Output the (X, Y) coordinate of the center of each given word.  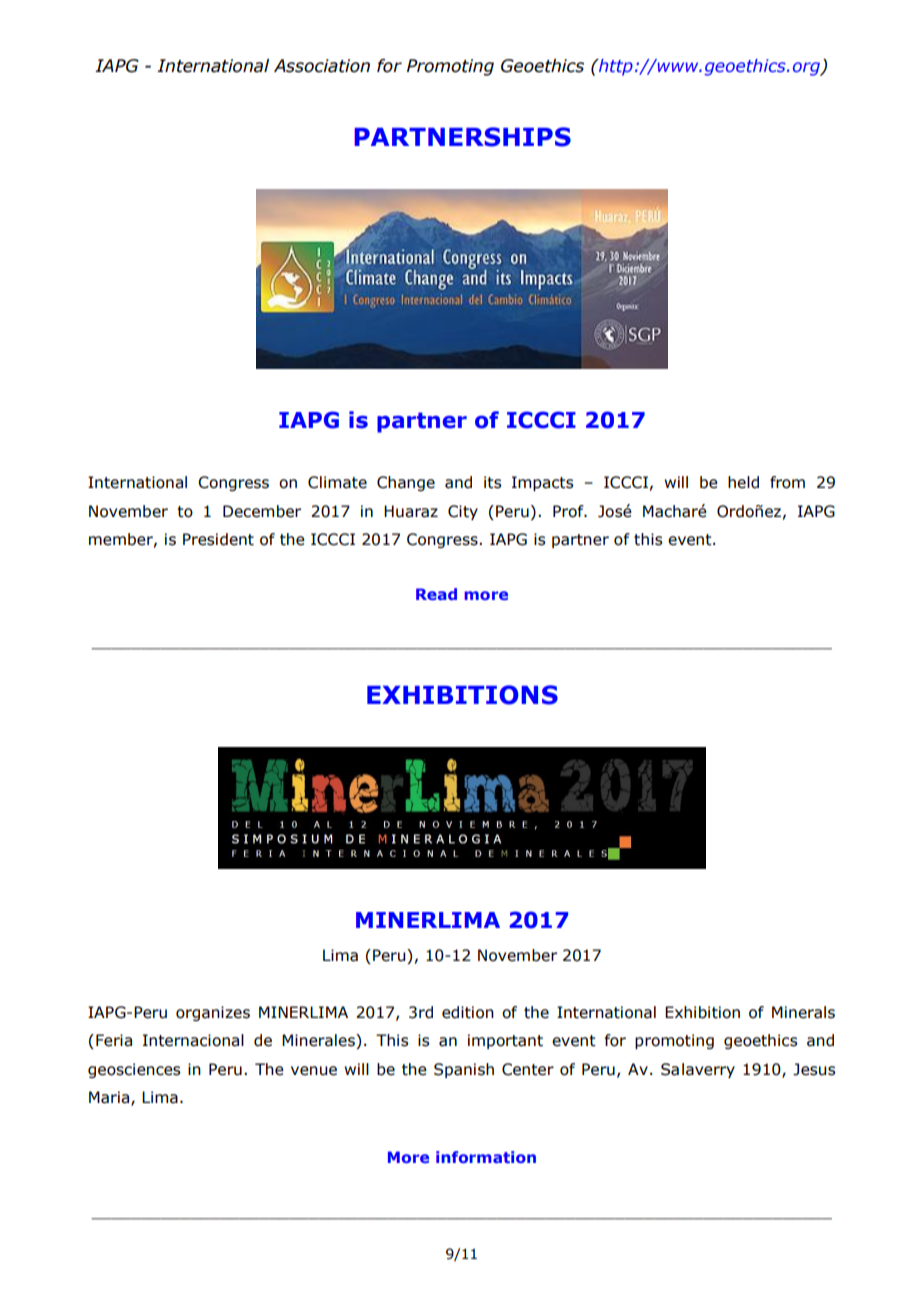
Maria (110, 1098)
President (218, 539)
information (486, 1157)
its (492, 482)
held (743, 482)
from (787, 482)
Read (436, 594)
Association (322, 66)
